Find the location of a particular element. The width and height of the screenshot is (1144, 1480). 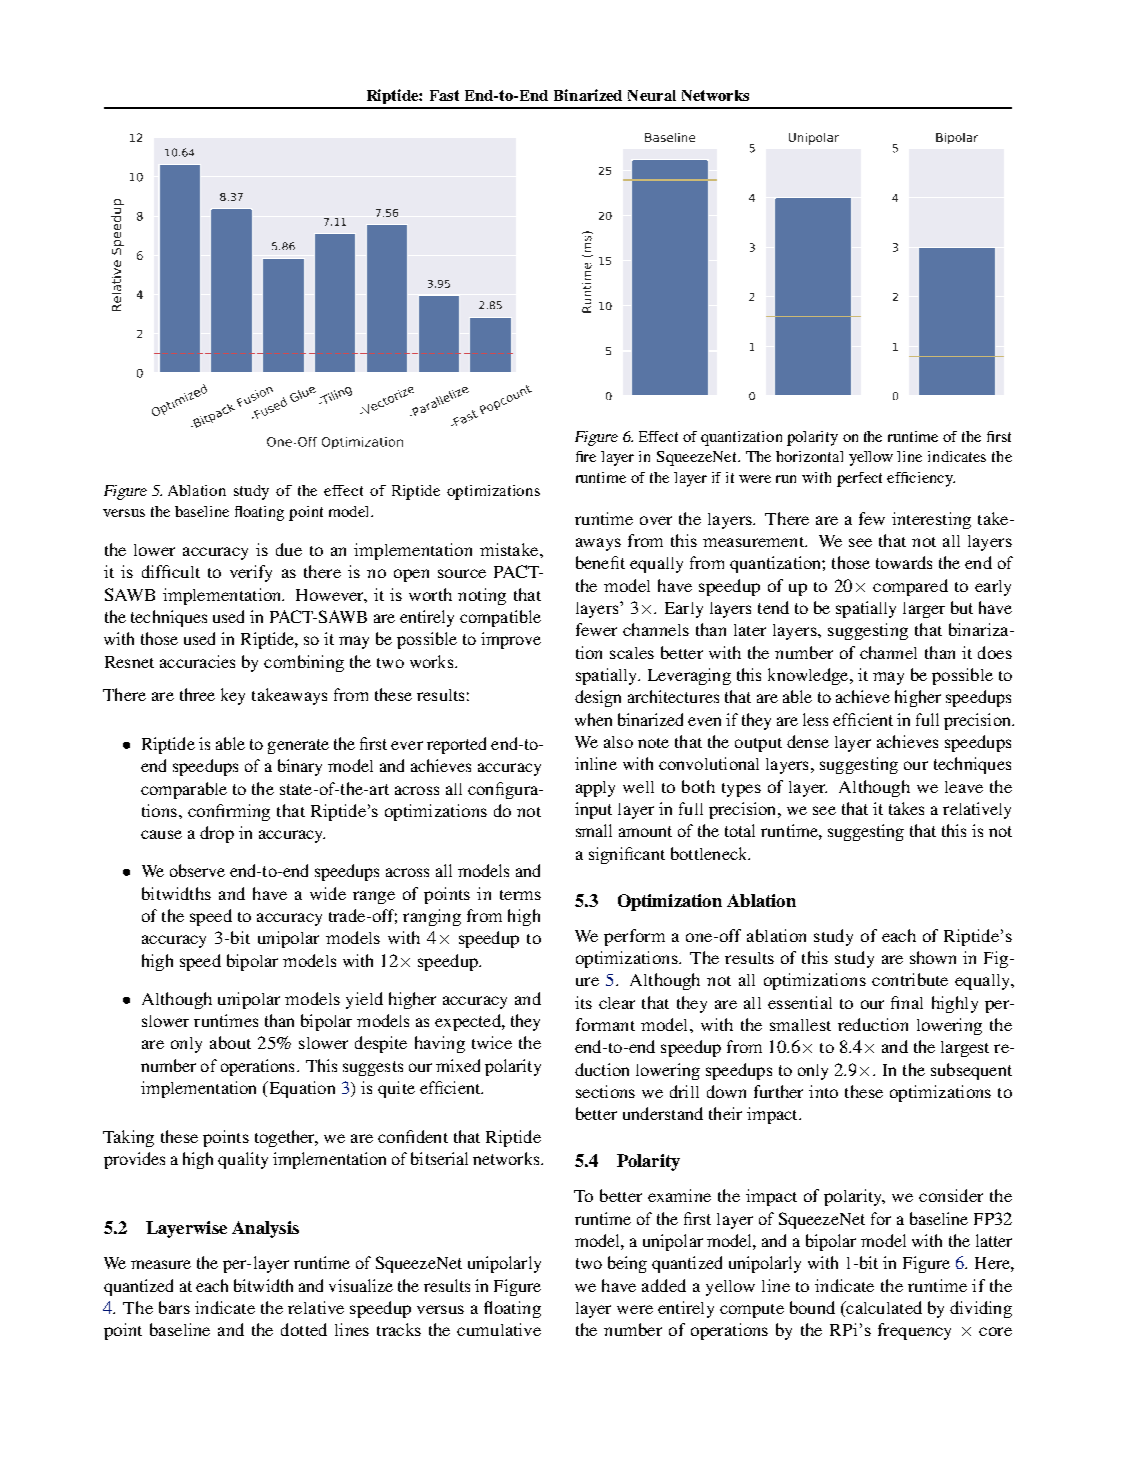

Neural is located at coordinates (652, 95).
